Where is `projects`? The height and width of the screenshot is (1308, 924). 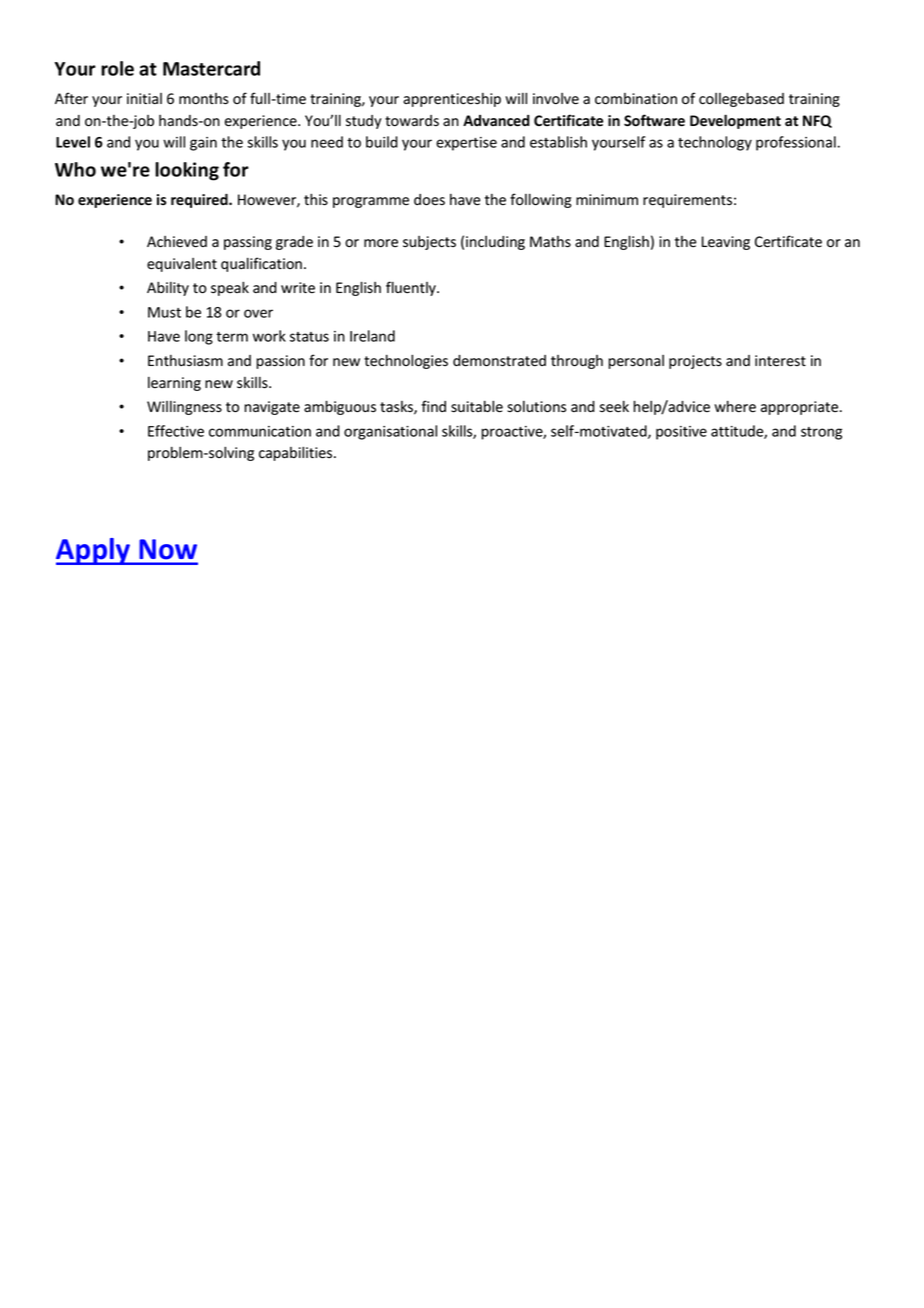
projects is located at coordinates (695, 362).
